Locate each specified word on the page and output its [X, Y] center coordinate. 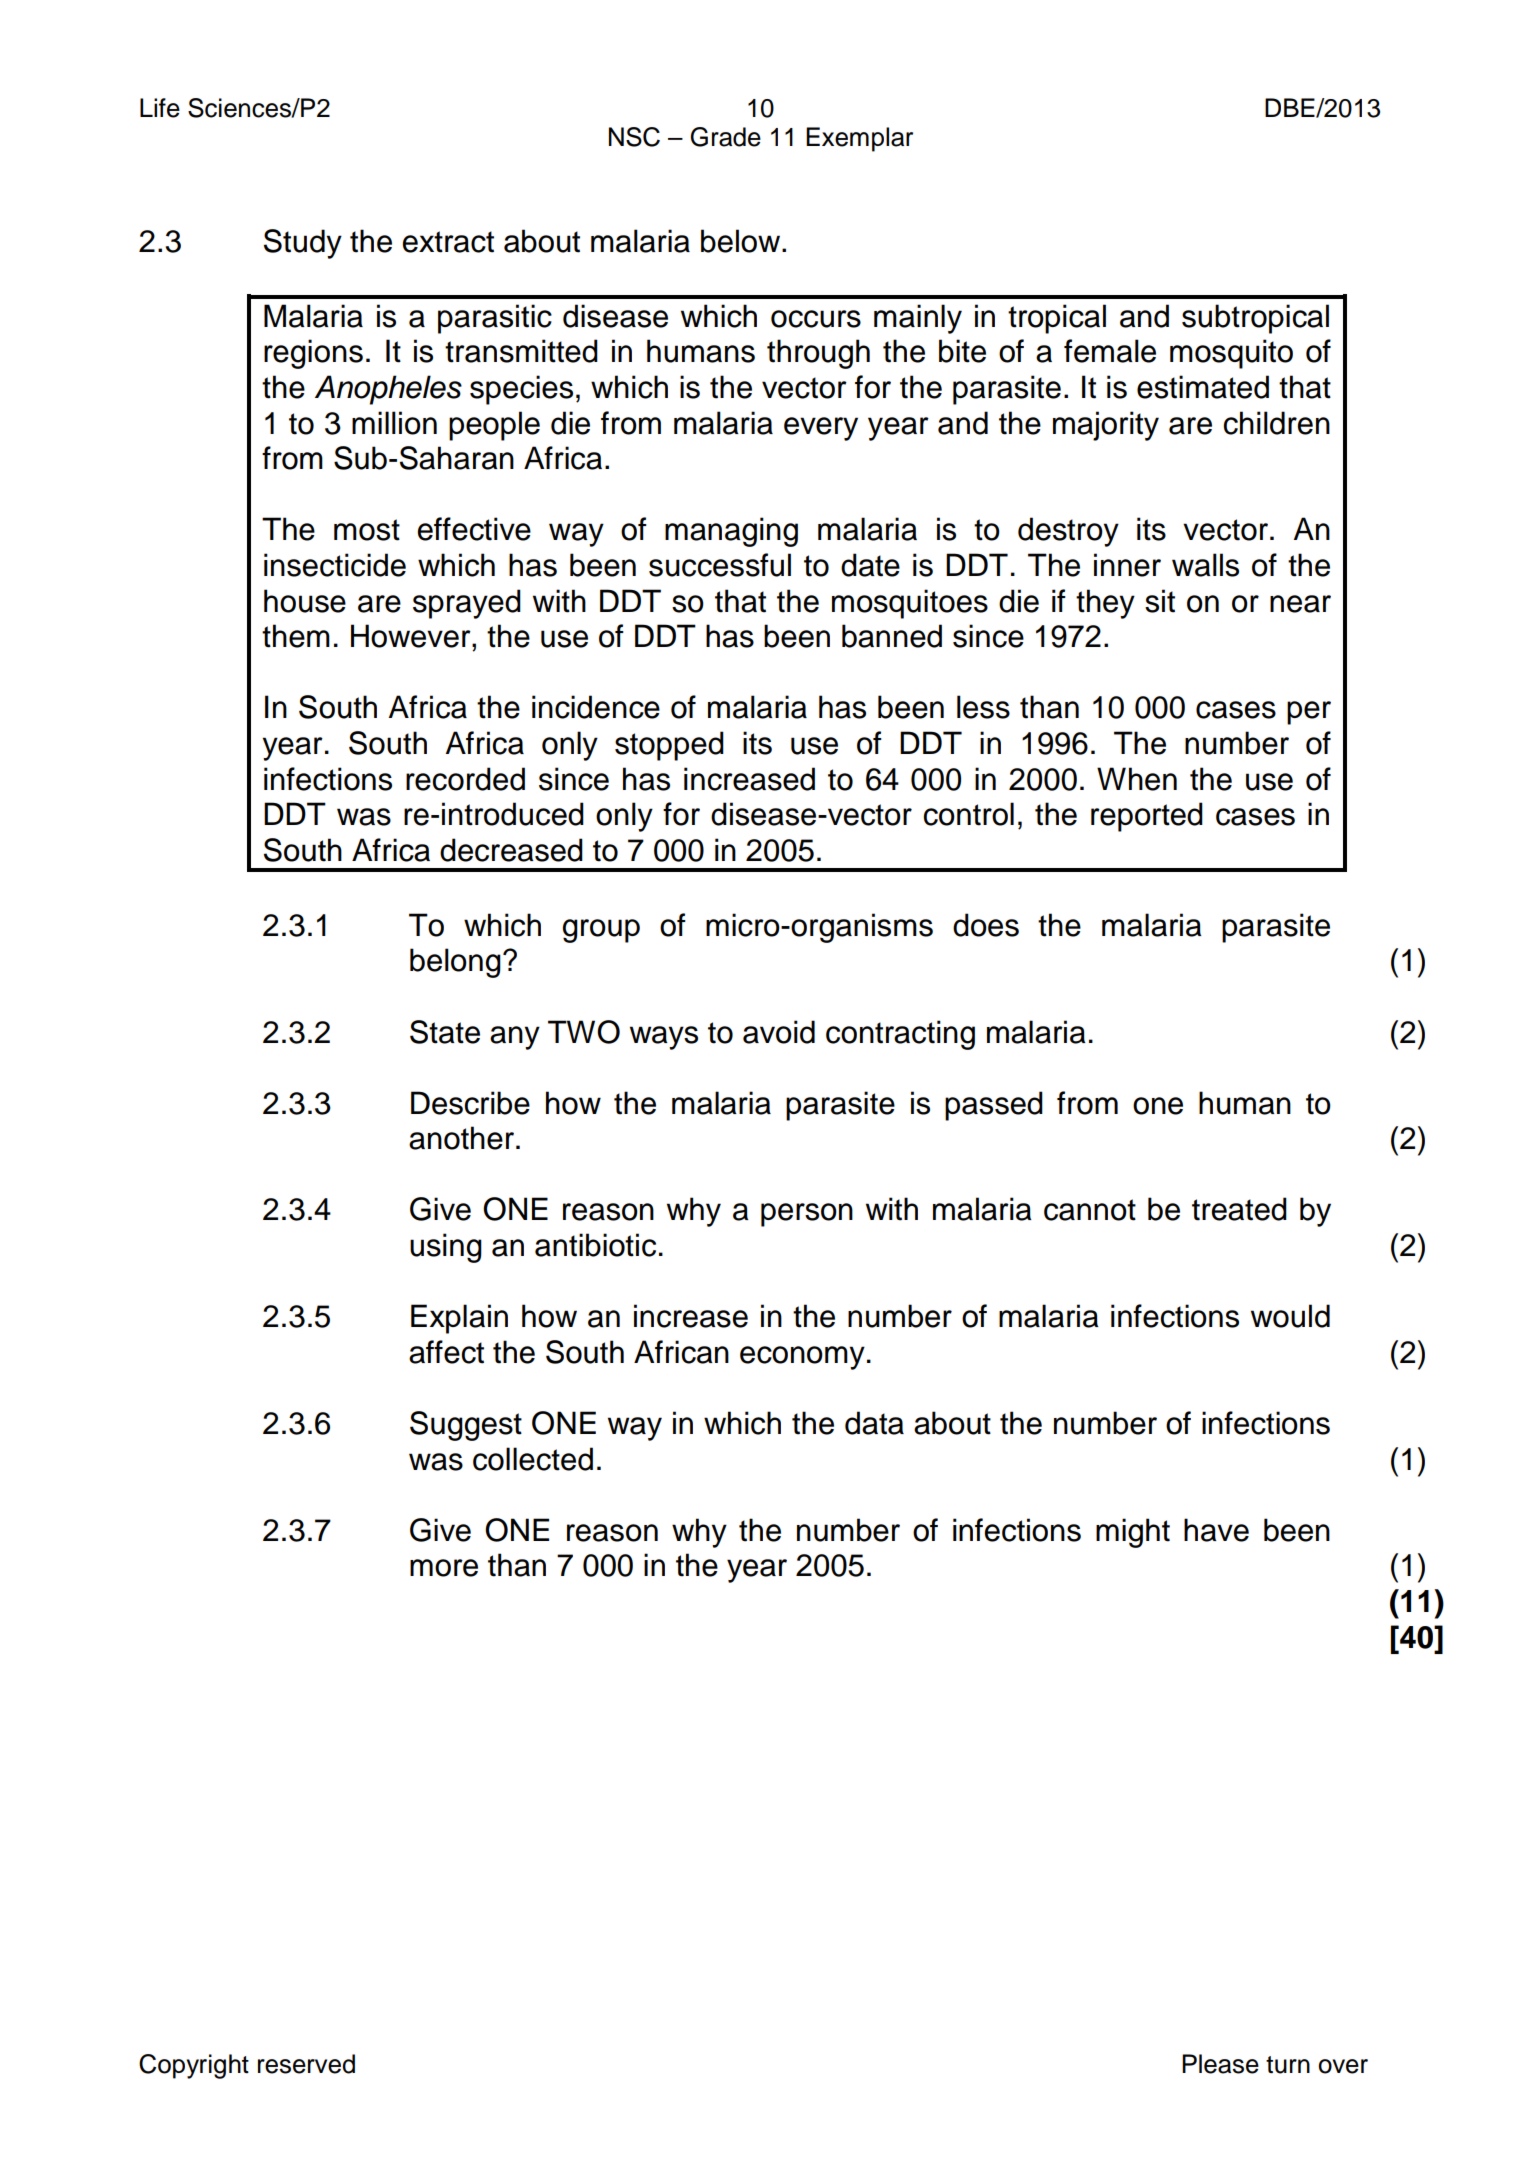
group [601, 931]
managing [731, 532]
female [1110, 351]
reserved [306, 2064]
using [446, 1248]
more [444, 1568]
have [1216, 1530]
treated [1239, 1209]
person [807, 1215]
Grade [725, 137]
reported [1147, 817]
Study [303, 244]
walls [1205, 565]
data [874, 1423]
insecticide [335, 565]
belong [455, 963]
